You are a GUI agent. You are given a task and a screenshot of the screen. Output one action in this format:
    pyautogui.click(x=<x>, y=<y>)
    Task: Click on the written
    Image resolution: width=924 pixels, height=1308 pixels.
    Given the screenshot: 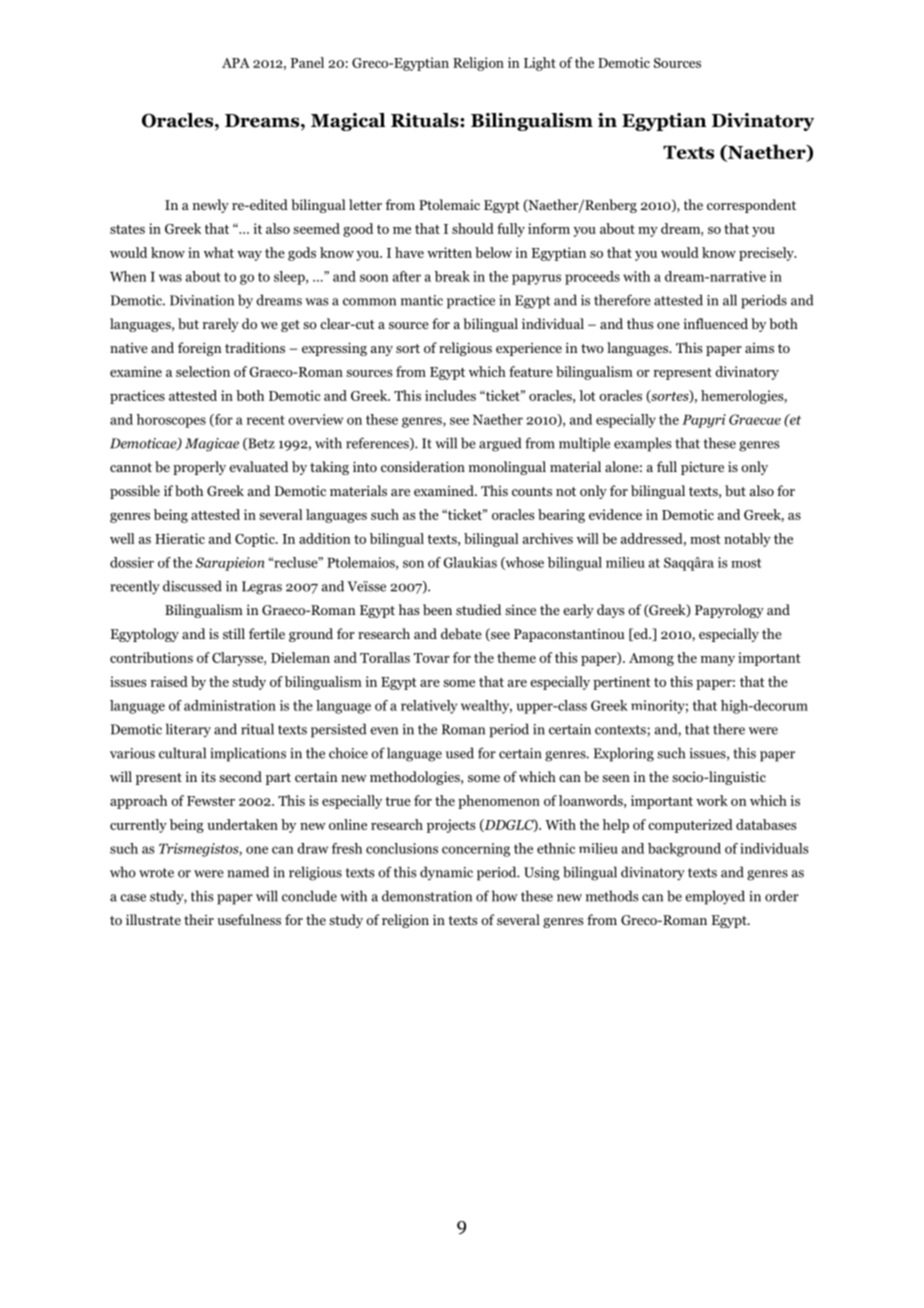 What is the action you would take?
    pyautogui.click(x=449, y=252)
